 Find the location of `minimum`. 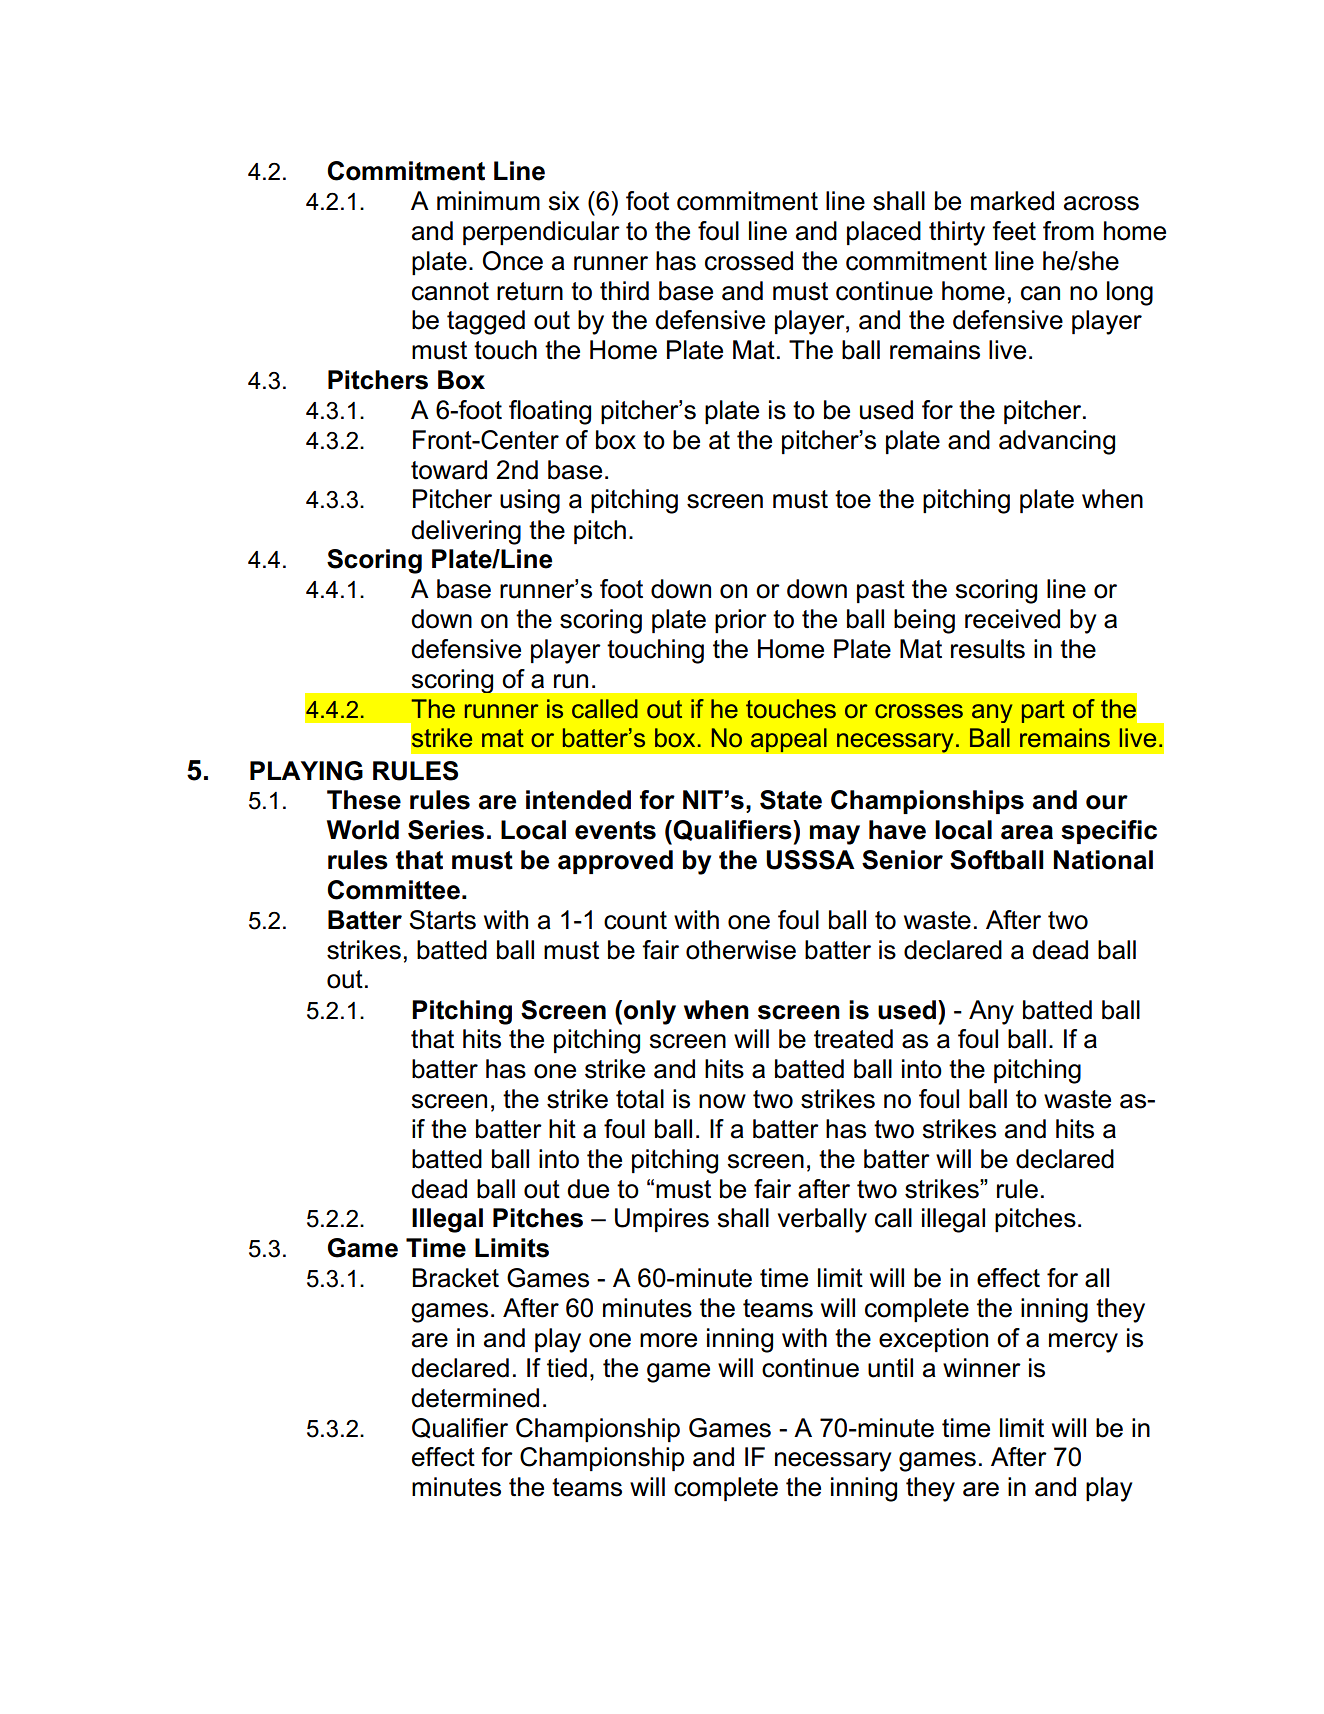

minimum is located at coordinates (488, 201).
